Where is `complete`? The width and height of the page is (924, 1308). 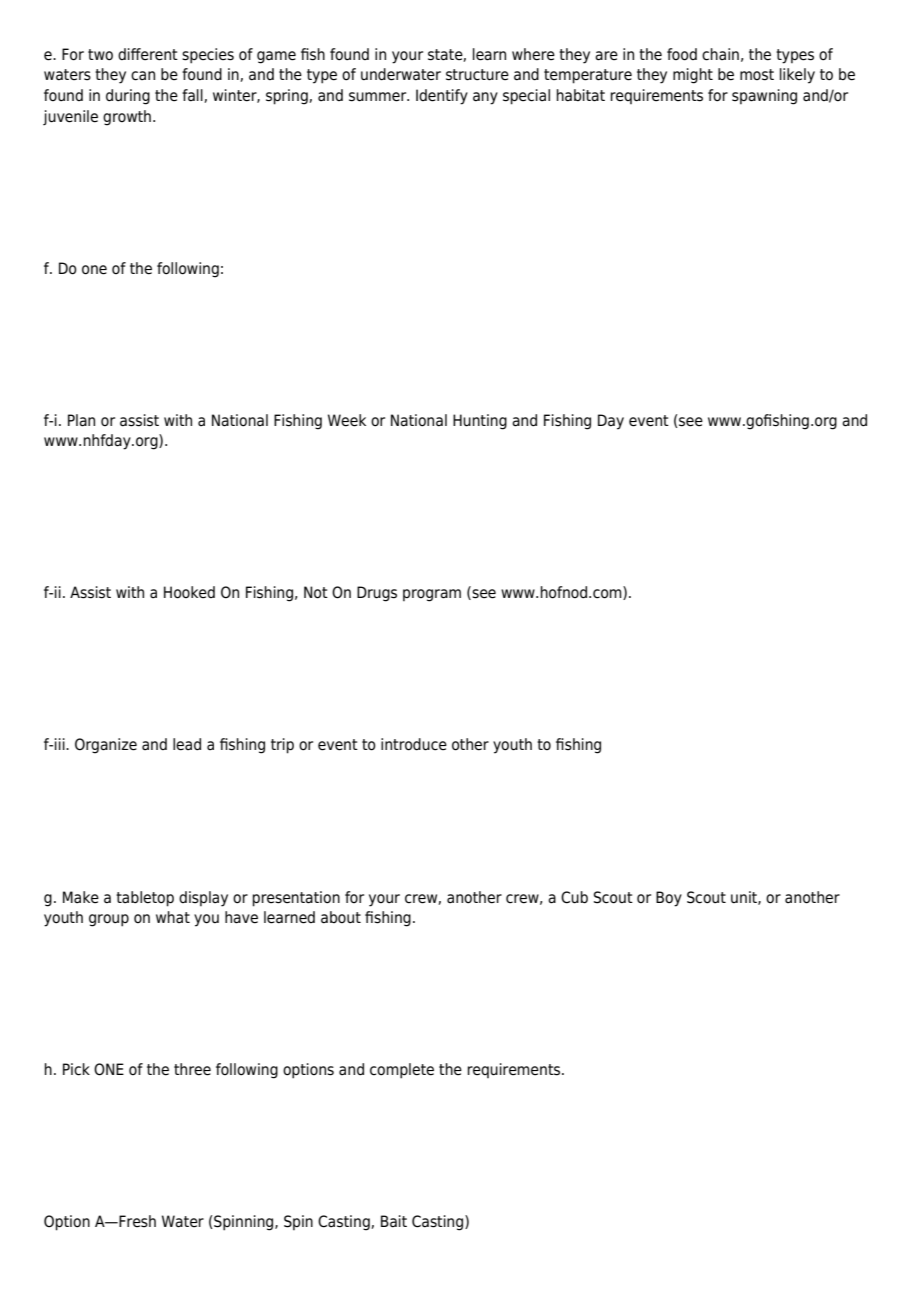
complete is located at coordinates (402, 1071).
